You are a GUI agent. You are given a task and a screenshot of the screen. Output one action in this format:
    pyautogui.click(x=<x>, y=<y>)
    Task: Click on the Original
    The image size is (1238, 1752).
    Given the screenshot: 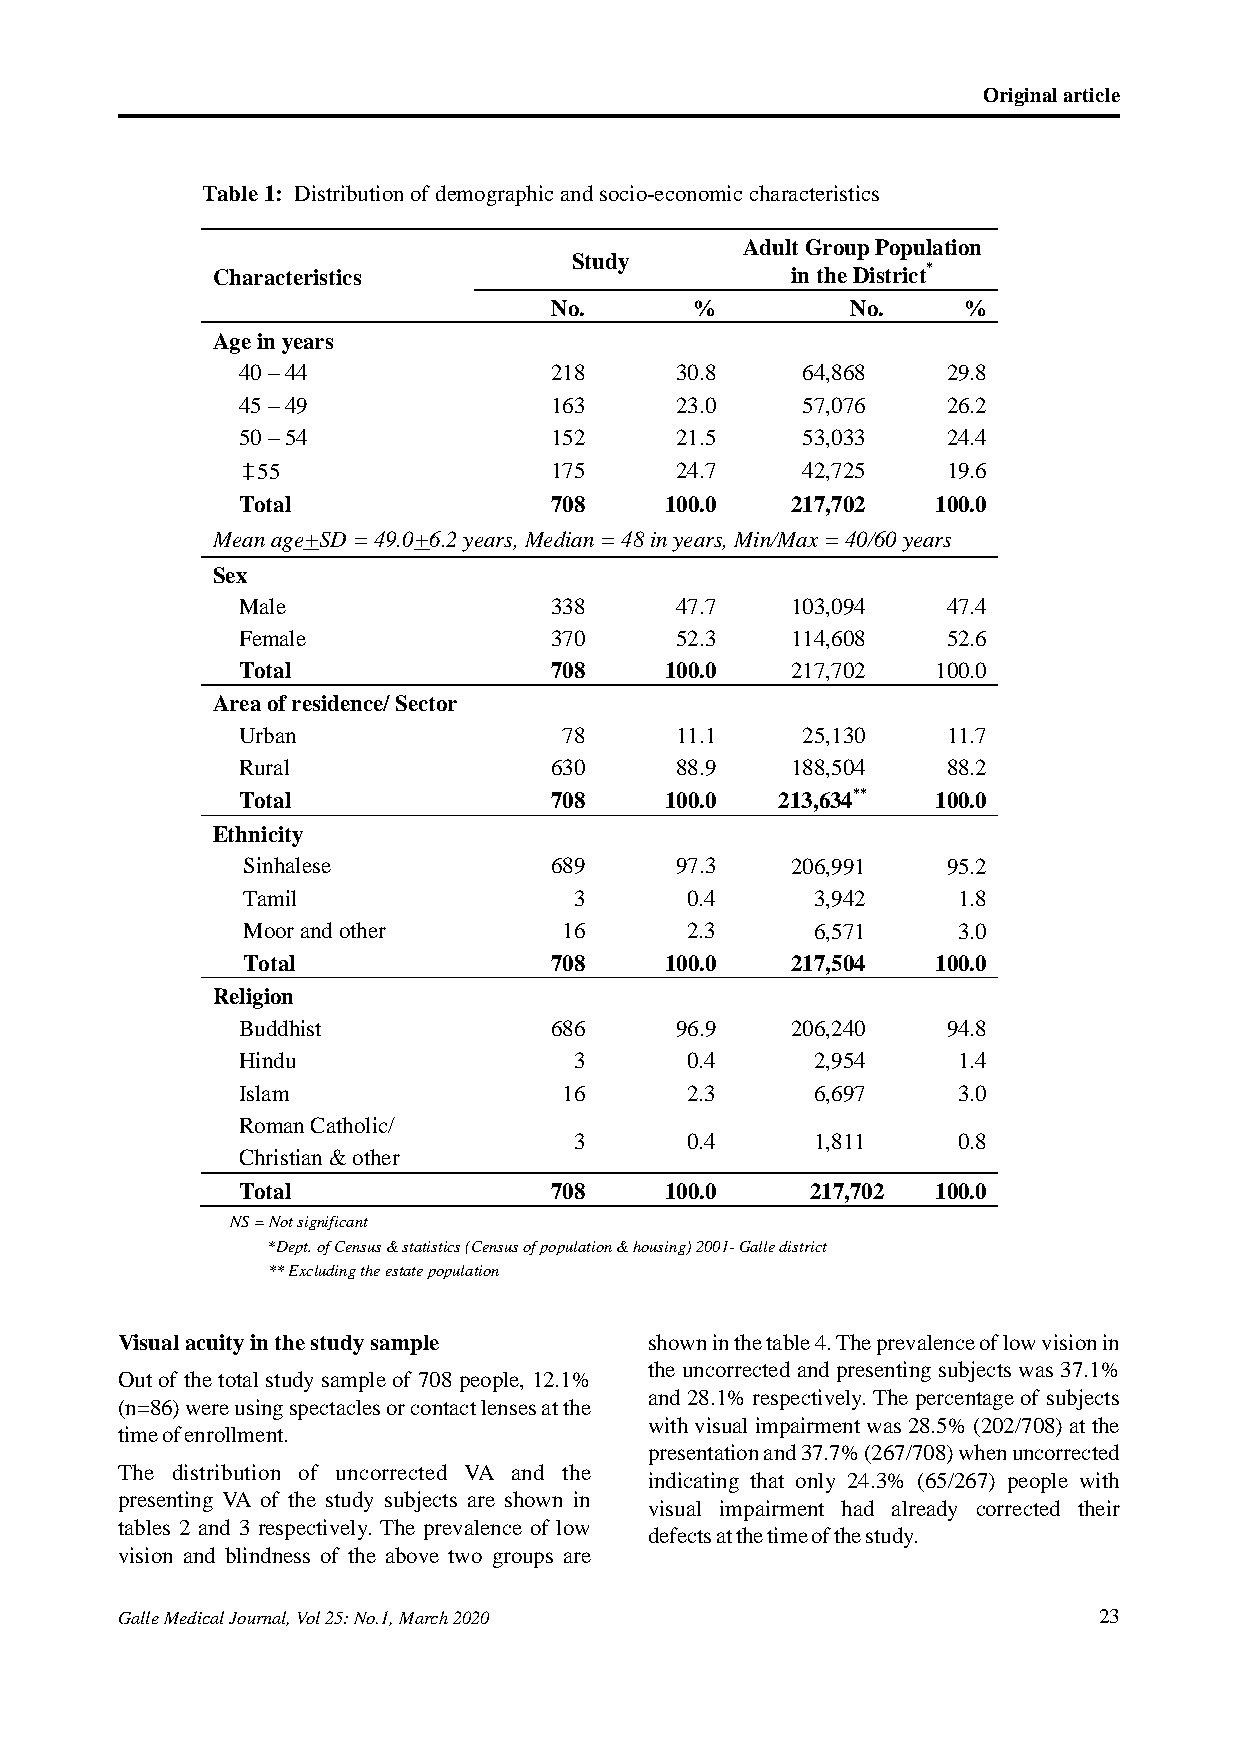 What is the action you would take?
    pyautogui.click(x=1020, y=97)
